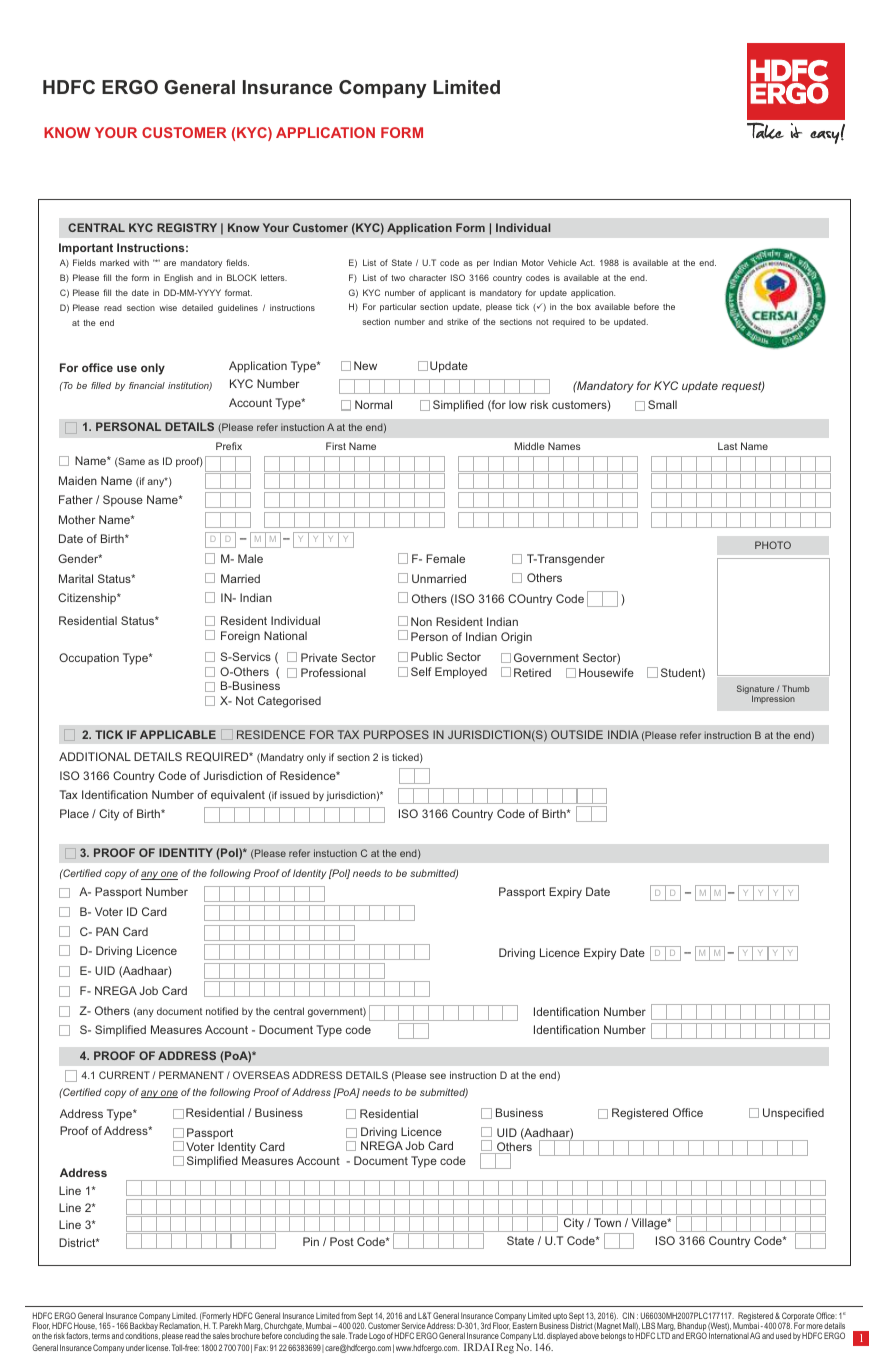 This document has width=888, height=1372. What do you see at coordinates (142, 1336) in the document?
I see `conditions` at bounding box center [142, 1336].
